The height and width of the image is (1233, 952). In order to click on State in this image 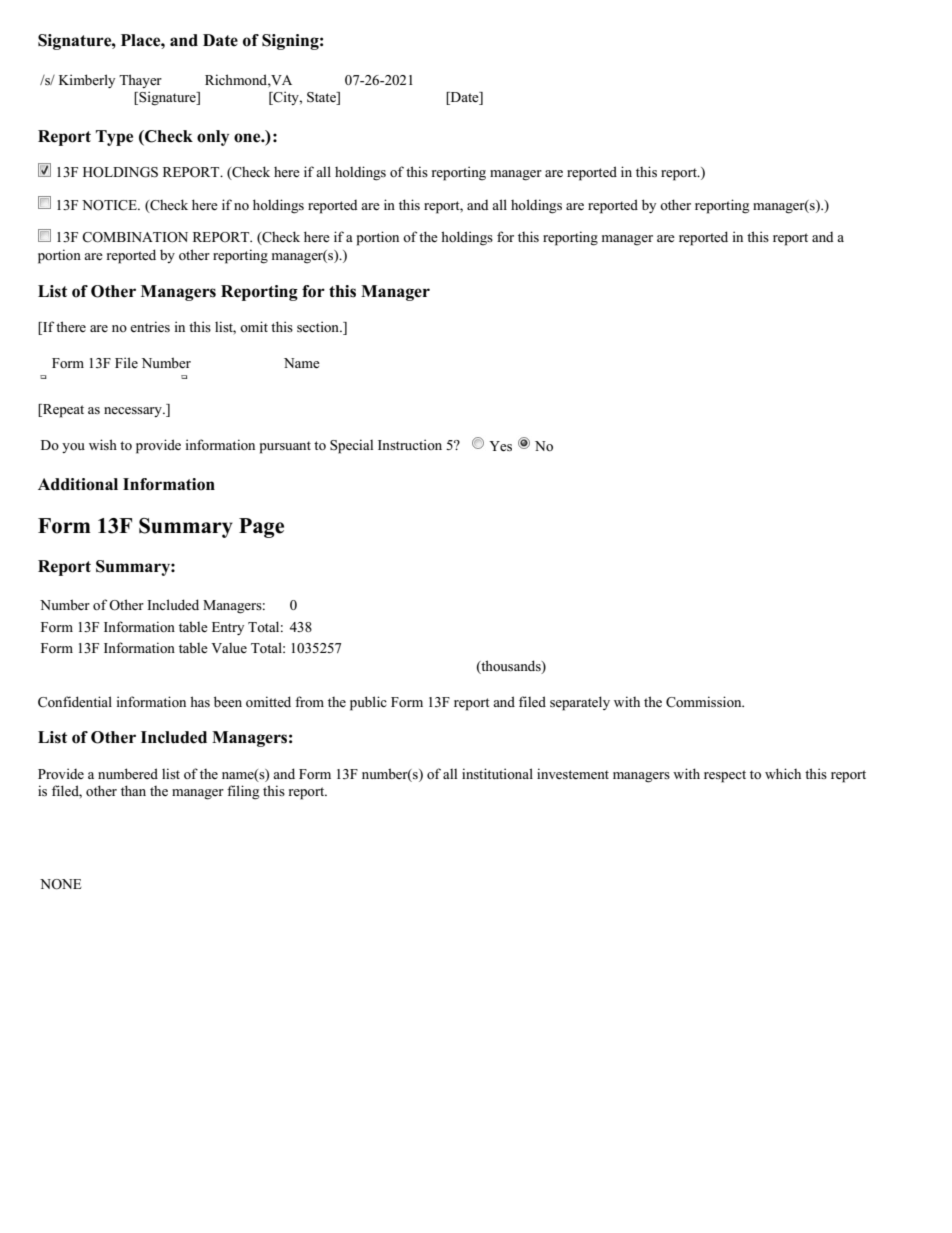, I will do `click(322, 98)`.
